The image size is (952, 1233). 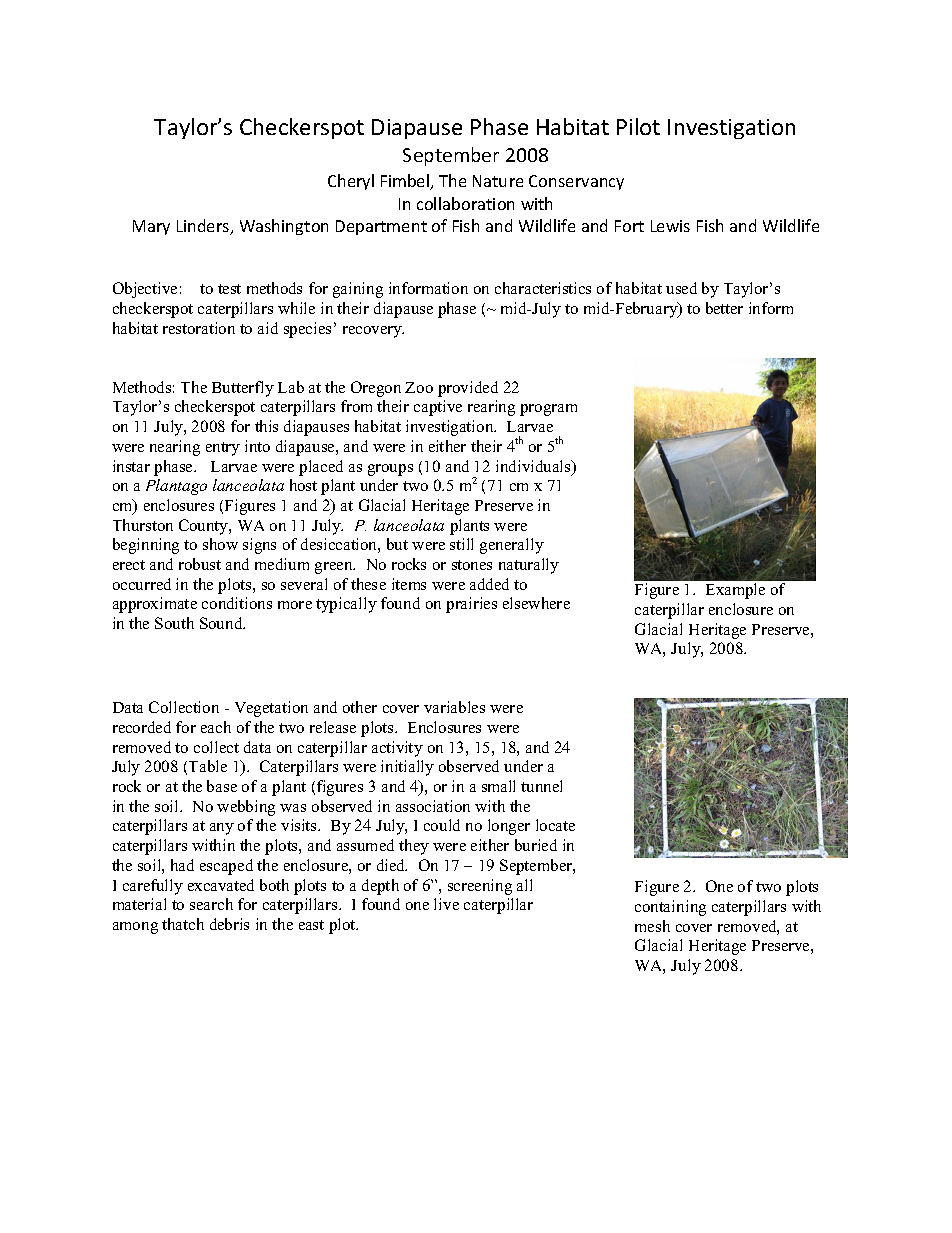 I want to click on variables, so click(x=454, y=707).
